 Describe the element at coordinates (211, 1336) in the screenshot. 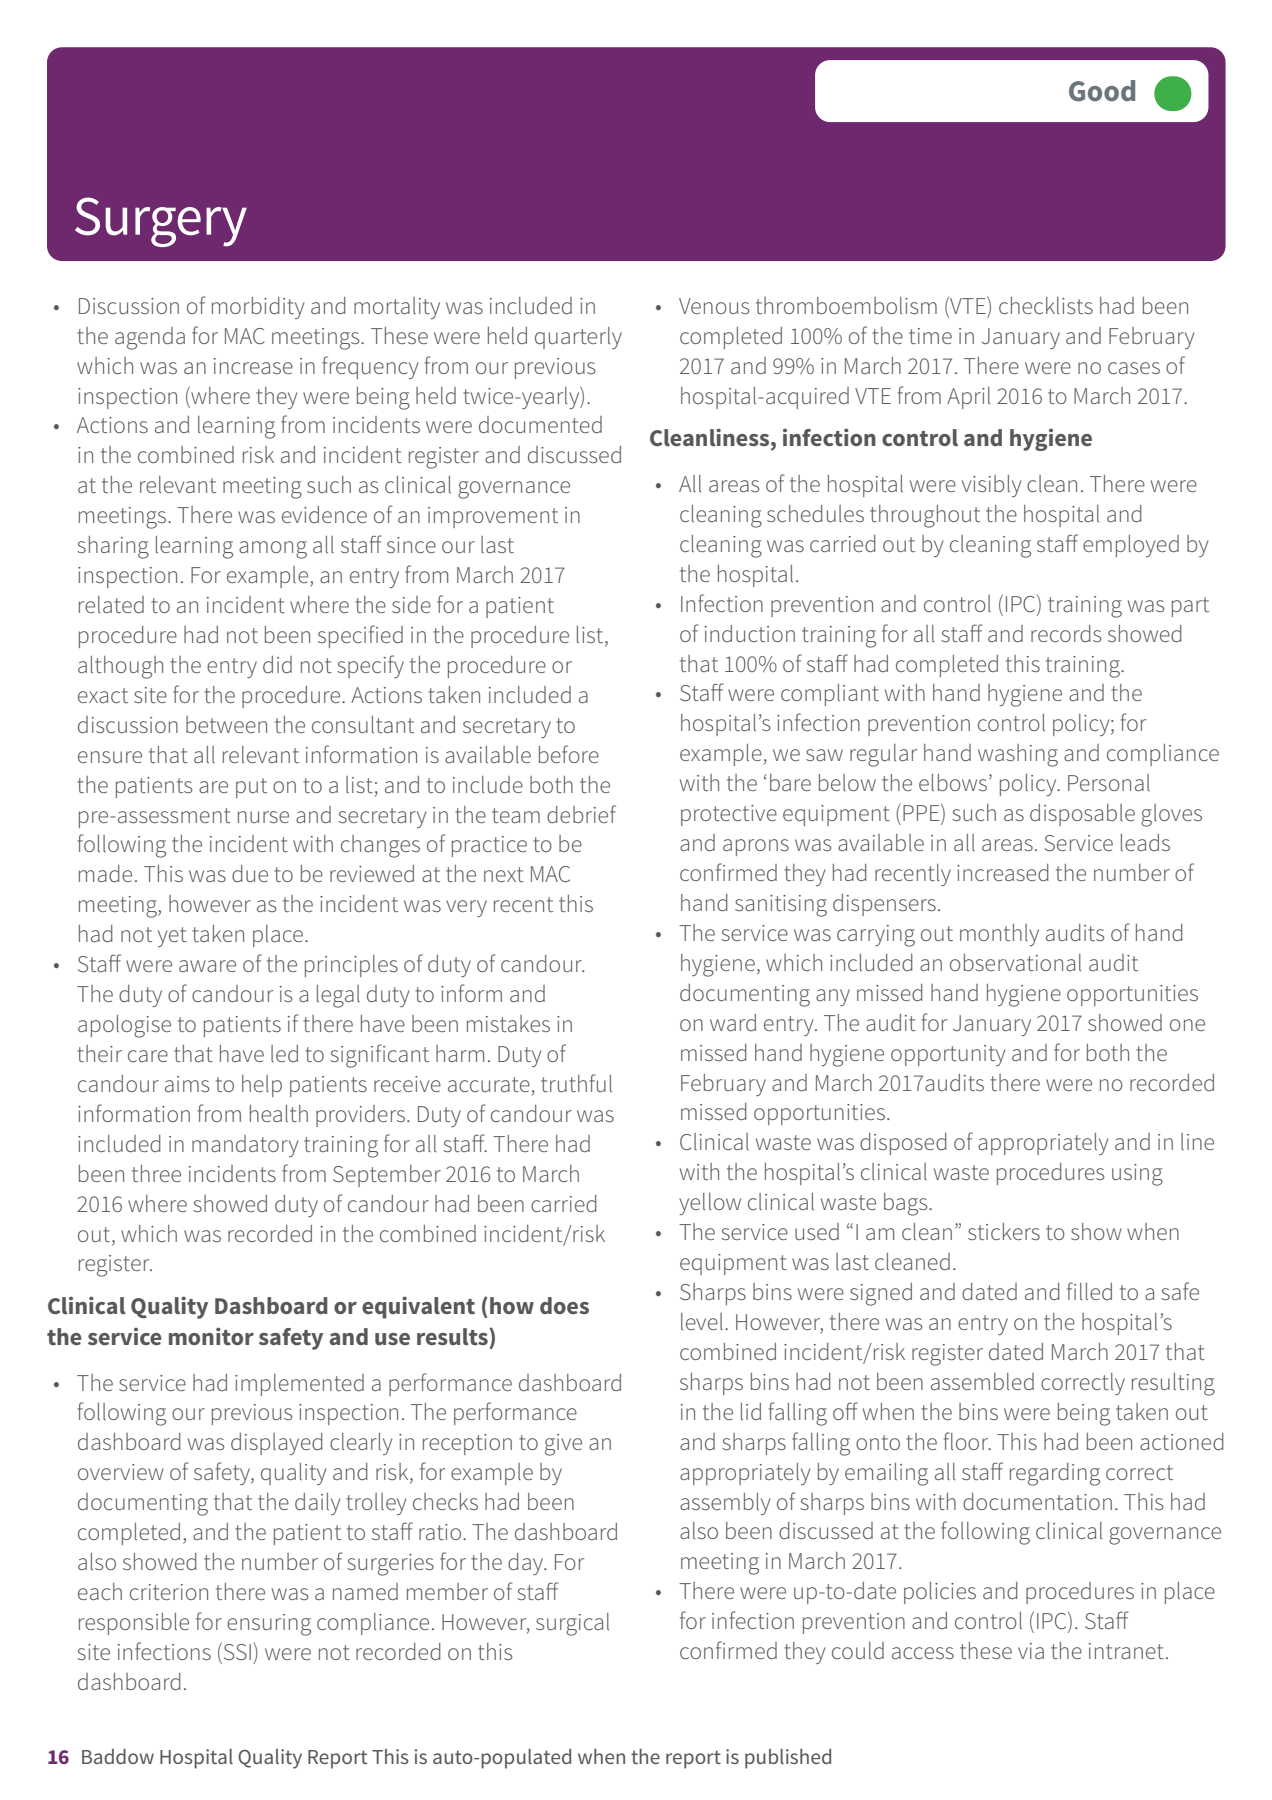

I see `monitor` at that location.
